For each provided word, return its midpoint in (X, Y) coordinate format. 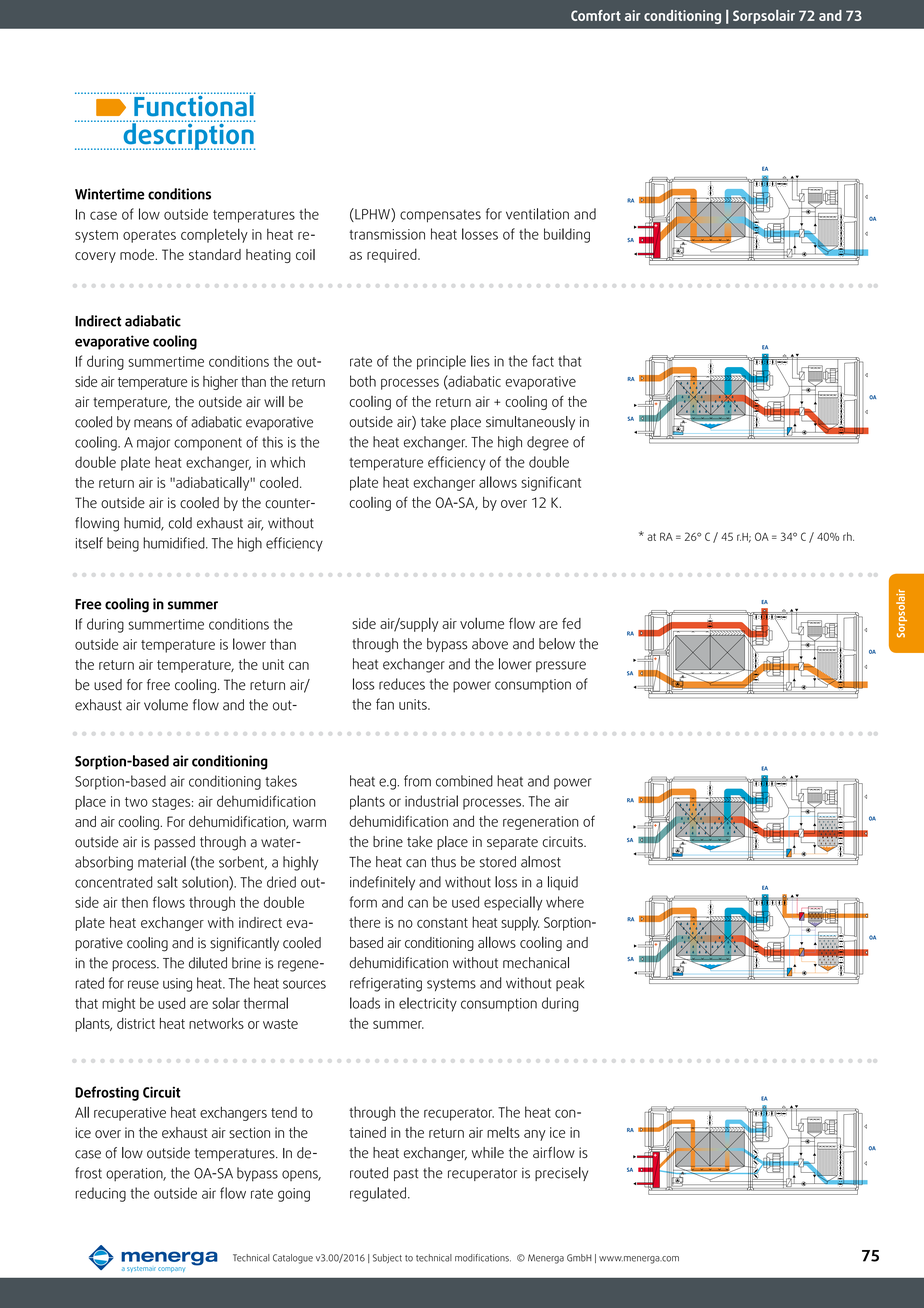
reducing (100, 1194)
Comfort (596, 15)
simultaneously (530, 423)
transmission (387, 234)
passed (174, 843)
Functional (194, 105)
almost (541, 862)
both (363, 381)
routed (369, 1173)
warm (309, 823)
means (153, 423)
